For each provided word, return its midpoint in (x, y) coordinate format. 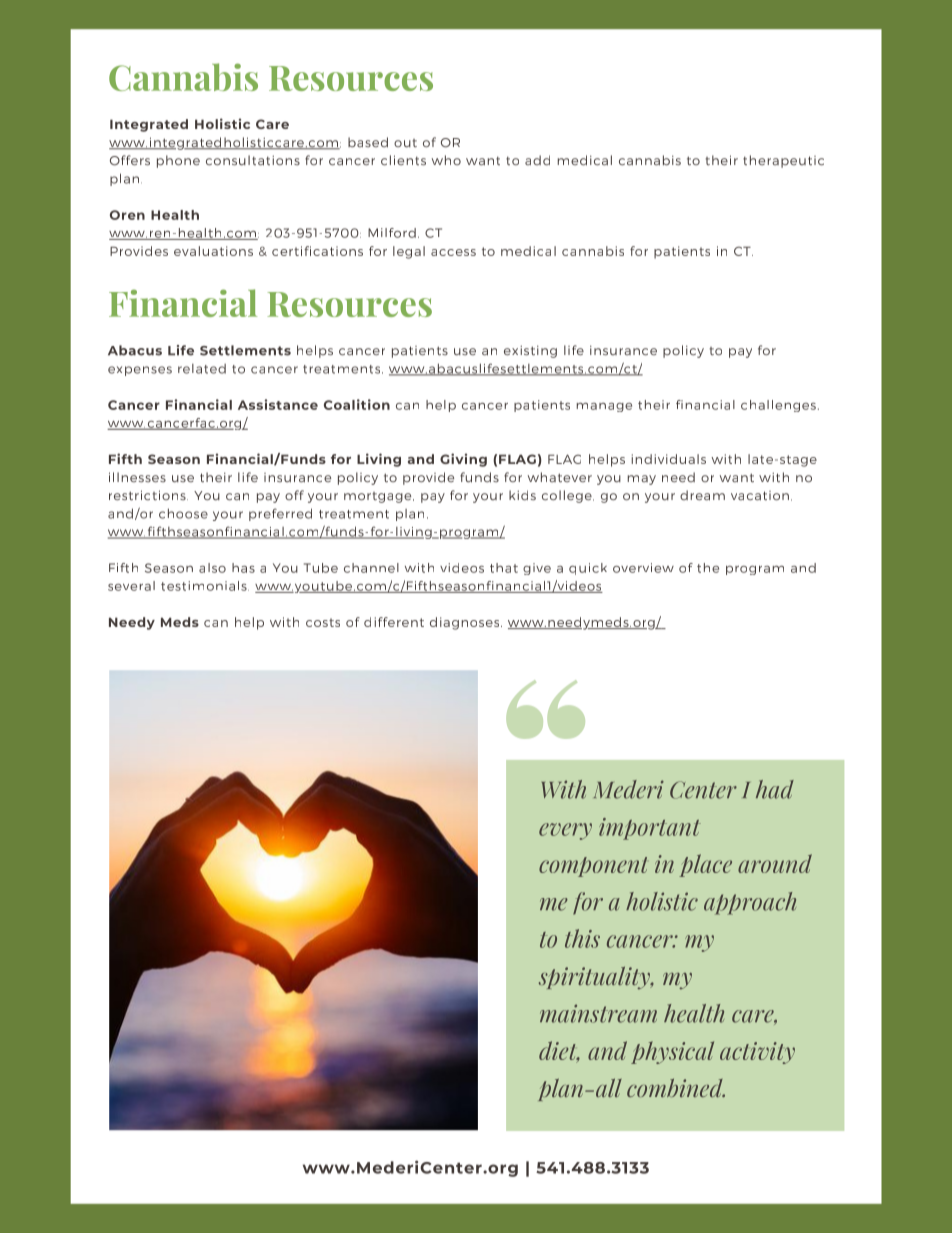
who (446, 160)
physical (672, 1052)
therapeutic (783, 161)
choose (183, 513)
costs (323, 622)
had (775, 789)
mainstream (598, 1013)
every (565, 831)
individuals (669, 459)
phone (178, 161)
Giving (463, 460)
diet (559, 1051)
